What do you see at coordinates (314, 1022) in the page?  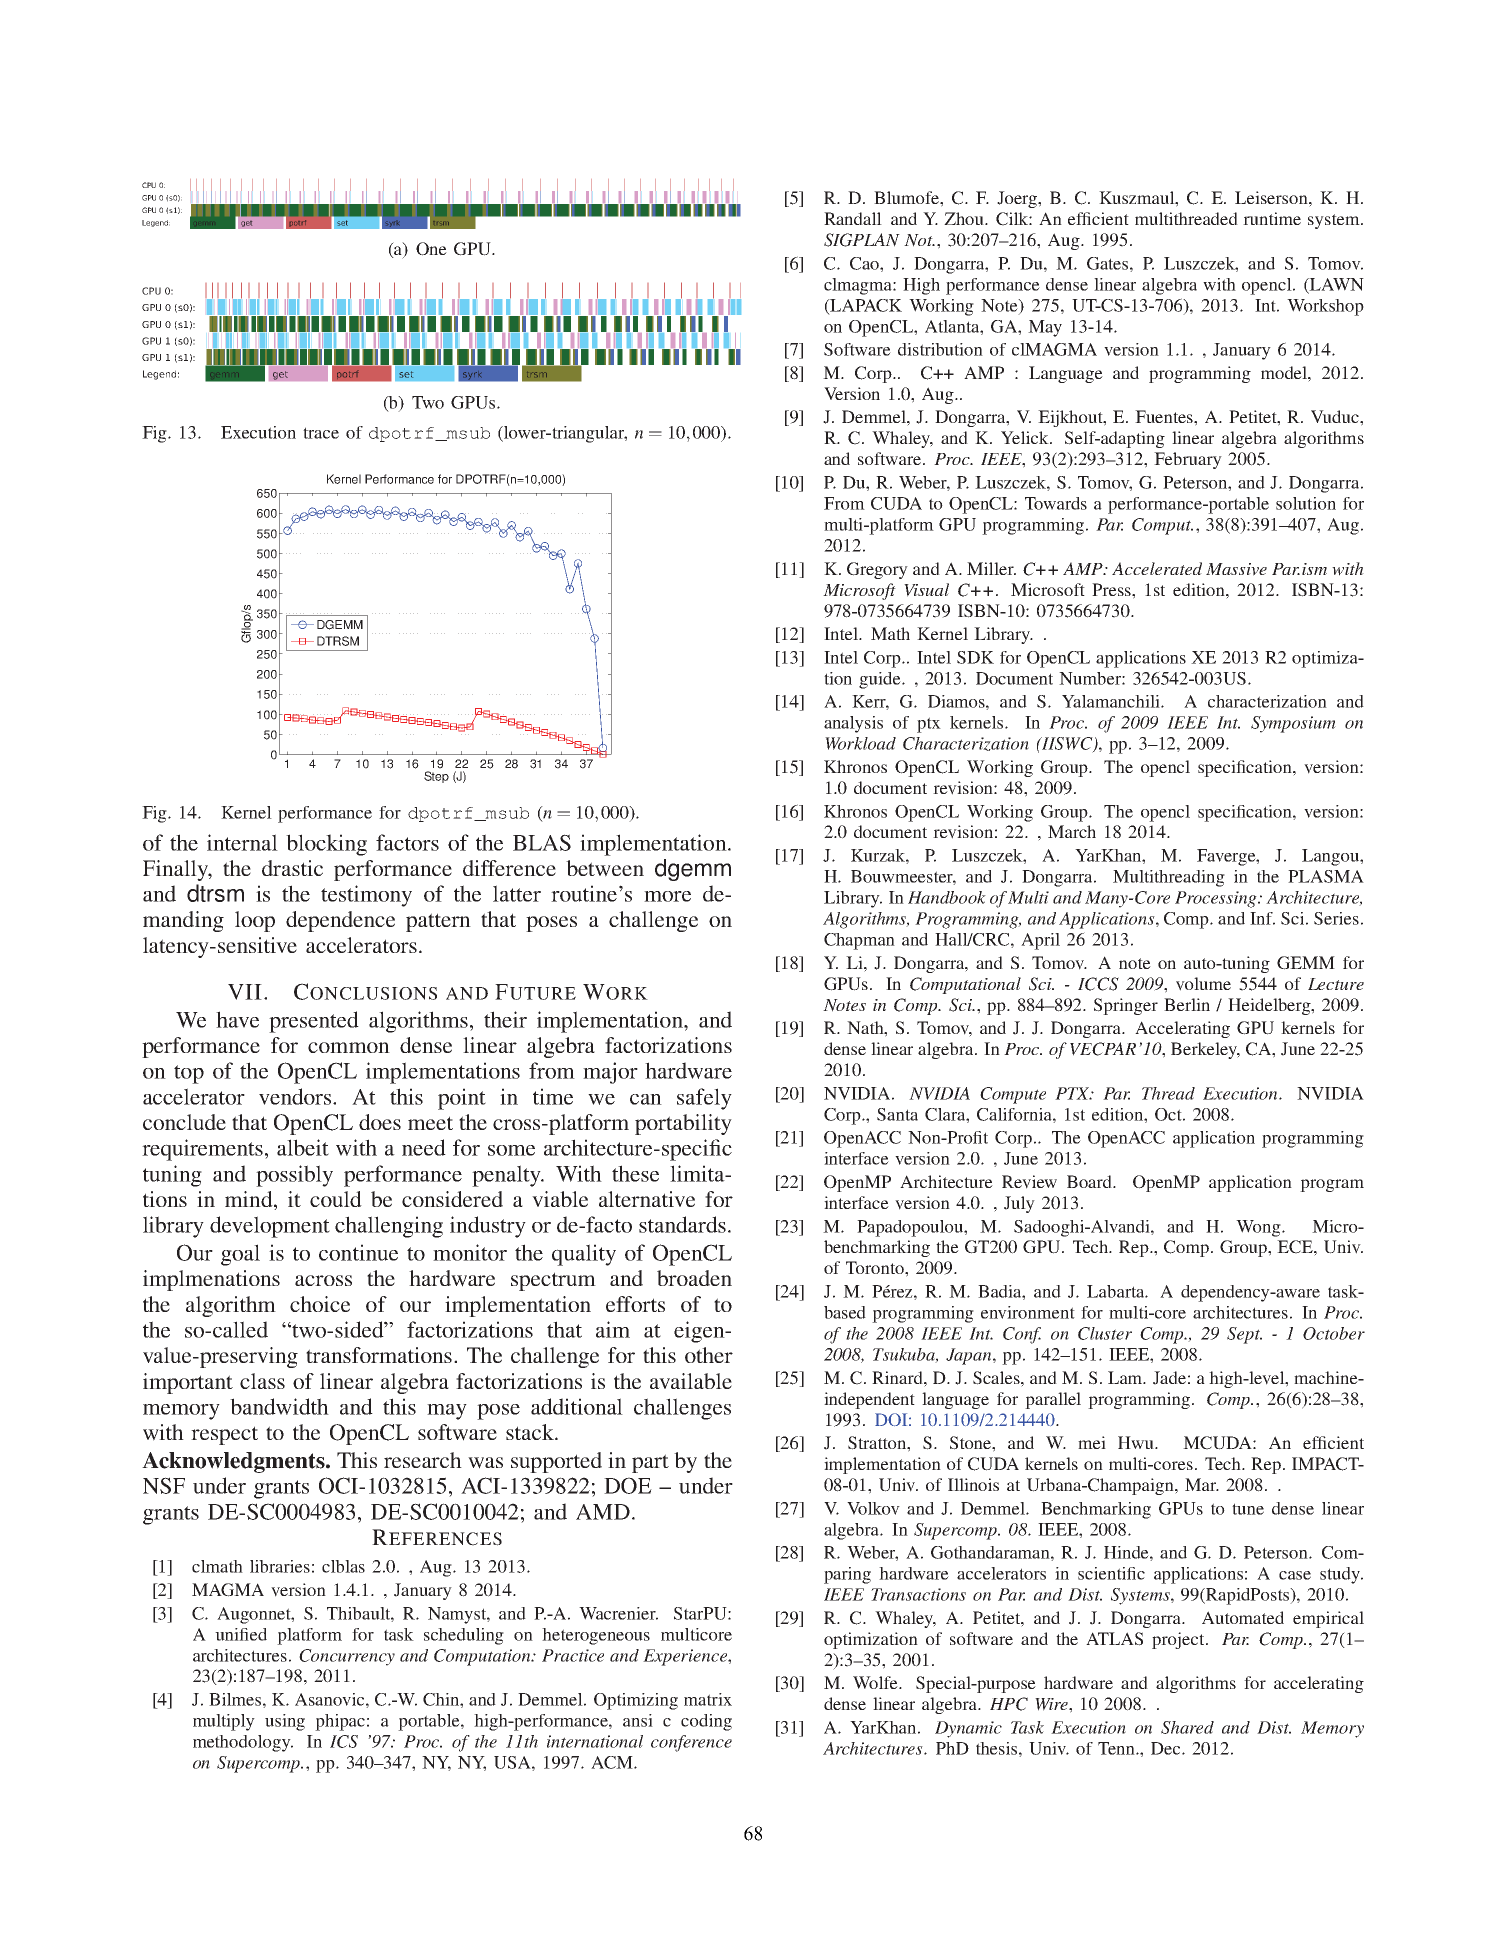 I see `presented` at bounding box center [314, 1022].
